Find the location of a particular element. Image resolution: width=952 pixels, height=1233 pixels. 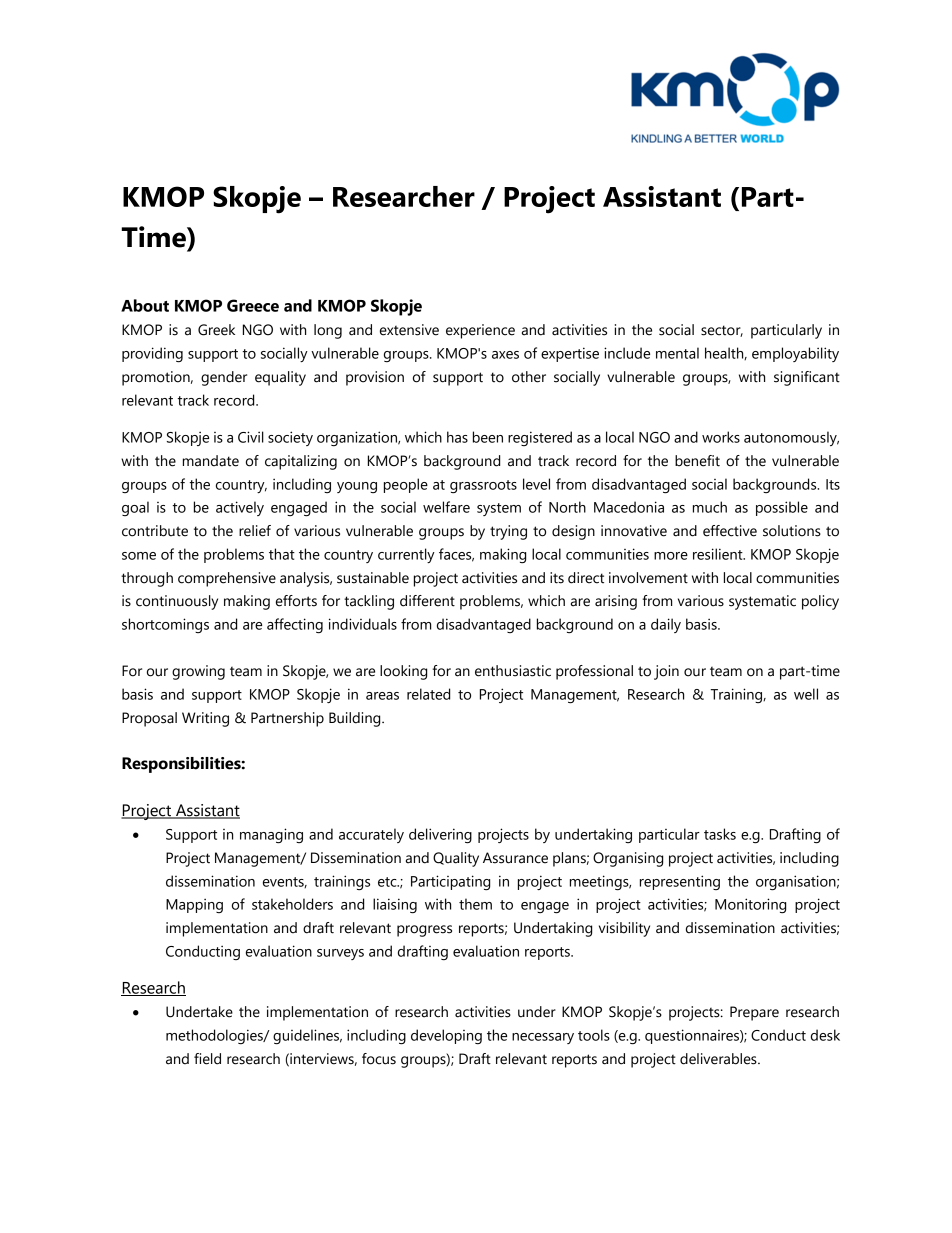

experience is located at coordinates (480, 331).
